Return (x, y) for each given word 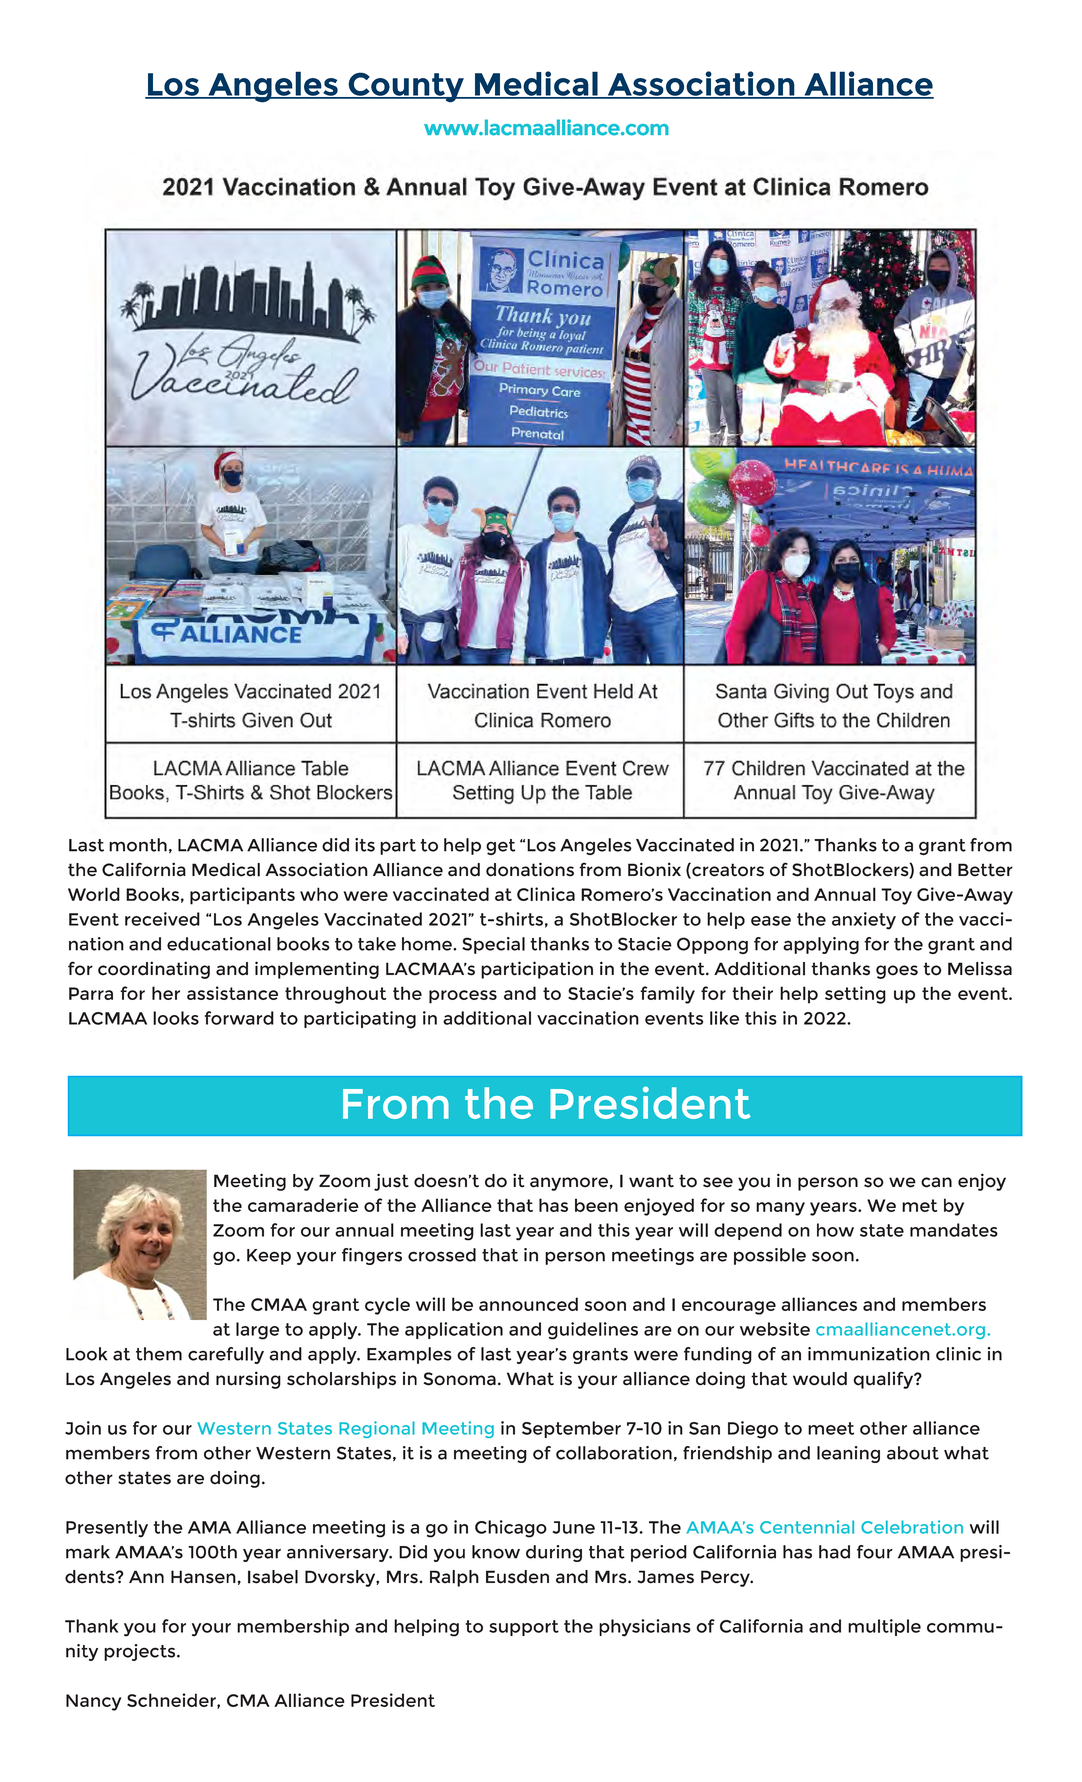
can (936, 1182)
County (406, 87)
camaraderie (303, 1205)
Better (985, 870)
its (365, 845)
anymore (569, 1184)
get (500, 847)
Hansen (203, 1577)
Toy (896, 896)
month (138, 845)
